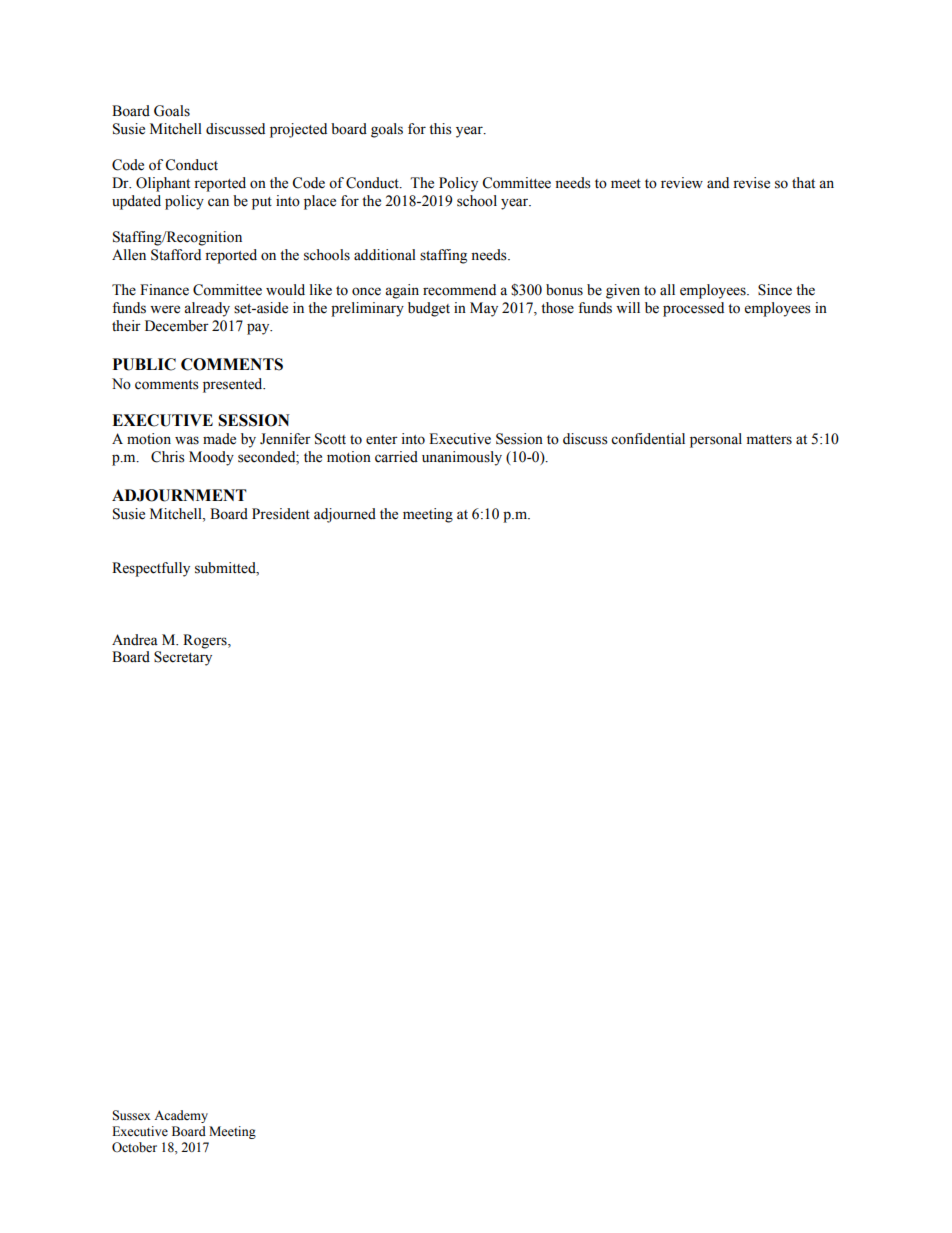 The height and width of the document is (1233, 952). I want to click on can, so click(218, 202).
